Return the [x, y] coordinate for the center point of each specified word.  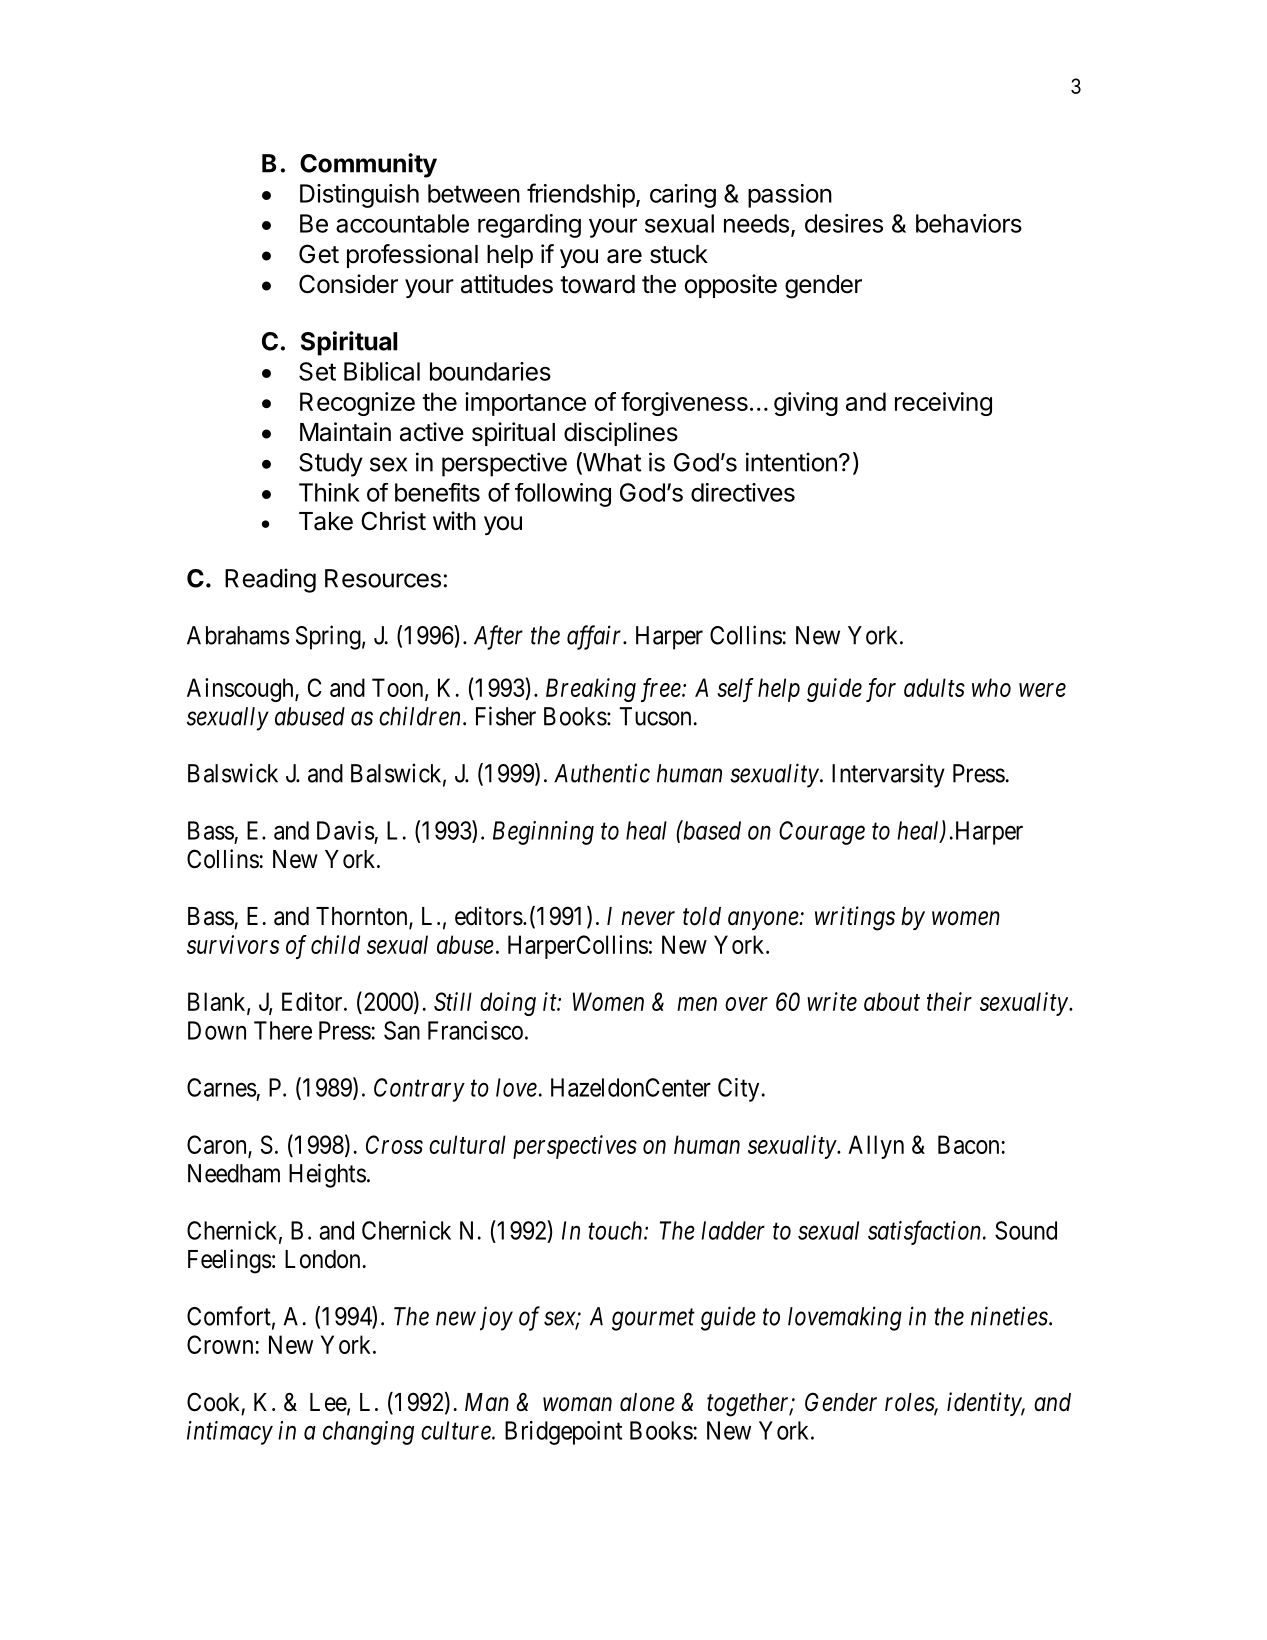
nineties [1009, 1316]
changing [368, 1433]
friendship [581, 195]
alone [647, 1402]
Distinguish [359, 196]
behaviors [969, 223]
